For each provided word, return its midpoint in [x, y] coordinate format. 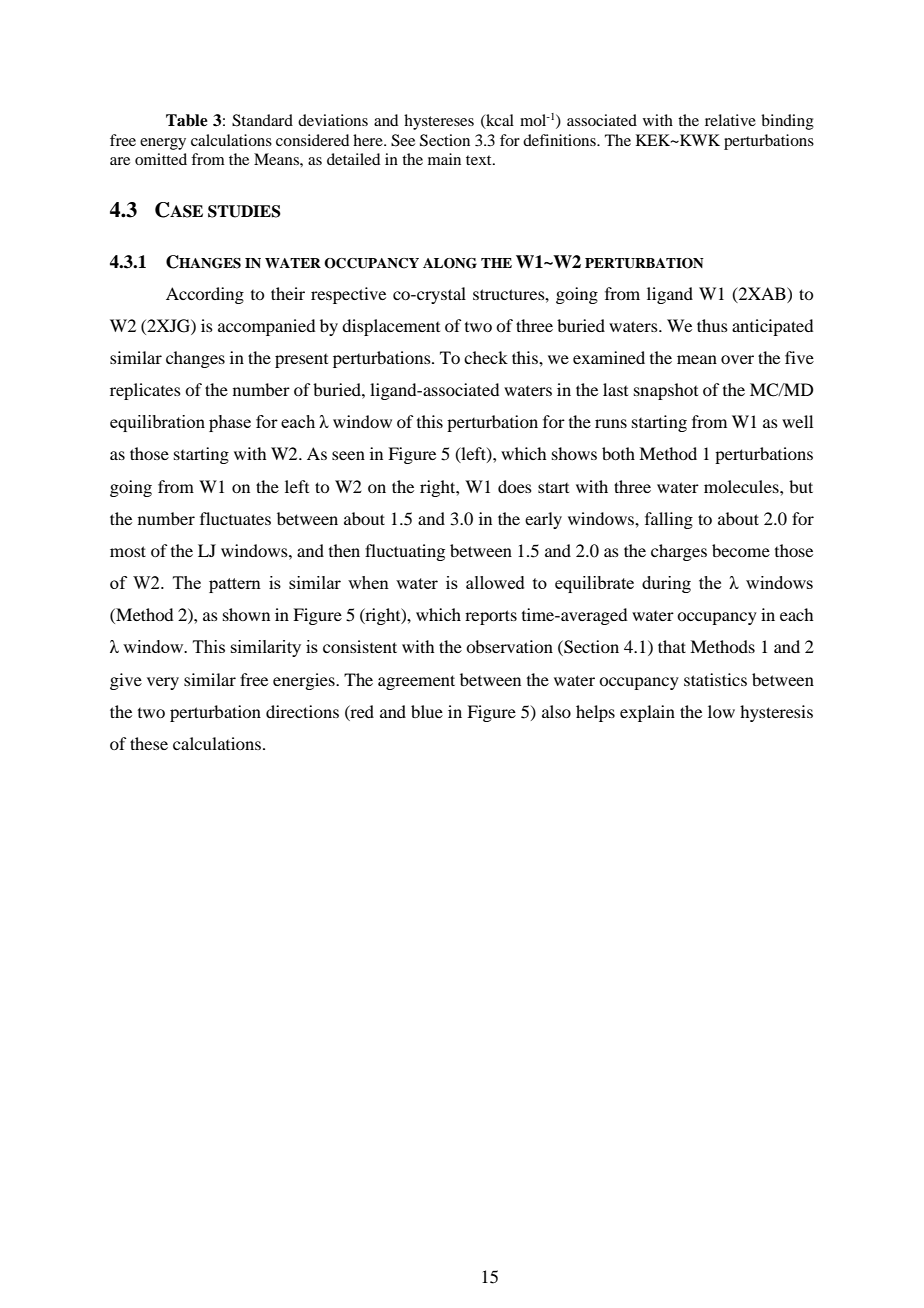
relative [730, 120]
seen [348, 455]
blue [427, 711]
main [444, 159]
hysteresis [776, 713]
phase [230, 423]
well [797, 421]
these [149, 743]
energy [163, 144]
